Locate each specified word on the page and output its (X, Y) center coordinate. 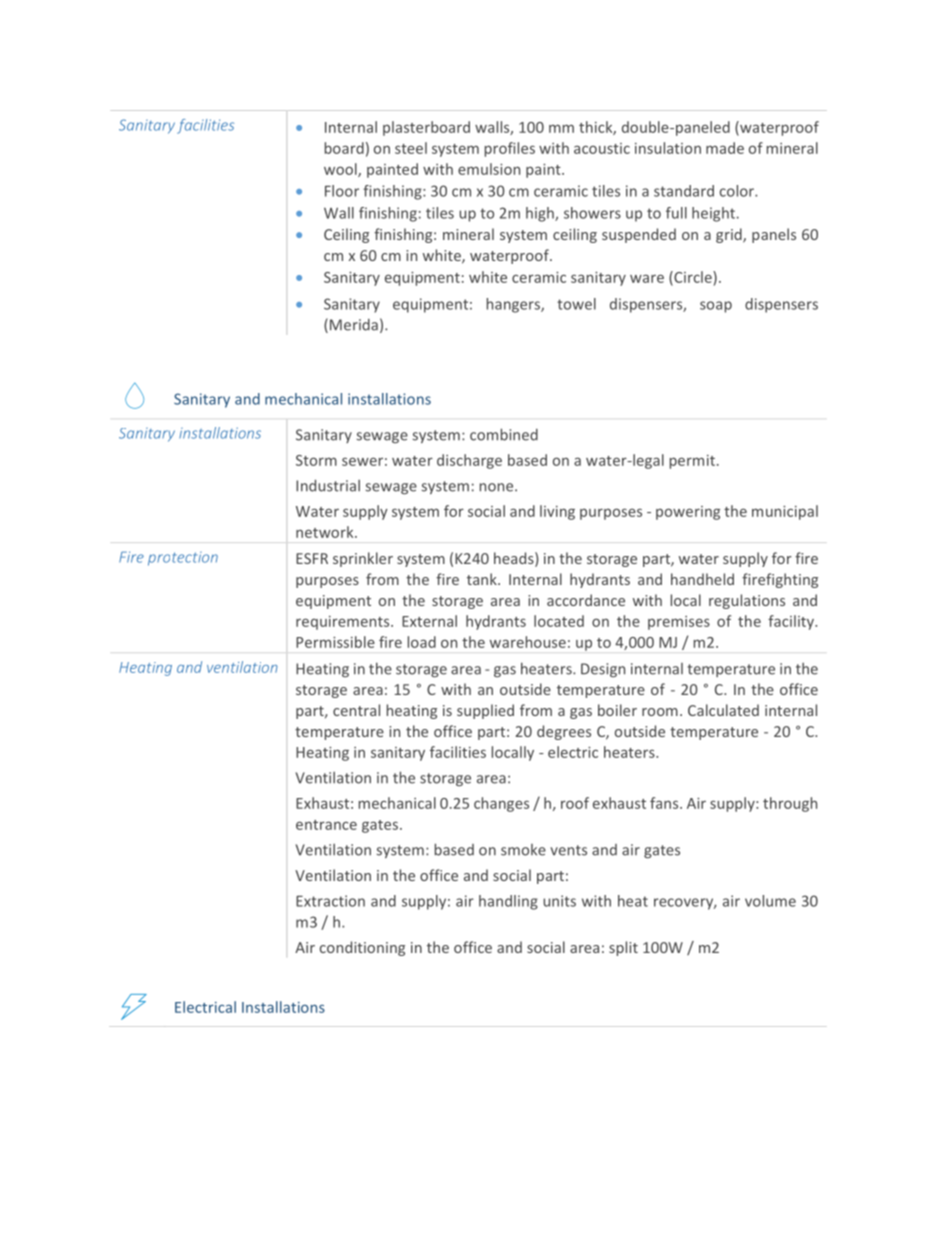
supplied (485, 711)
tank (483, 579)
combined (504, 434)
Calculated (723, 710)
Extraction (330, 901)
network (326, 532)
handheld (702, 579)
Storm (316, 460)
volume (770, 901)
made (725, 148)
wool (341, 170)
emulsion (489, 169)
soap (716, 307)
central (356, 710)
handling (508, 902)
